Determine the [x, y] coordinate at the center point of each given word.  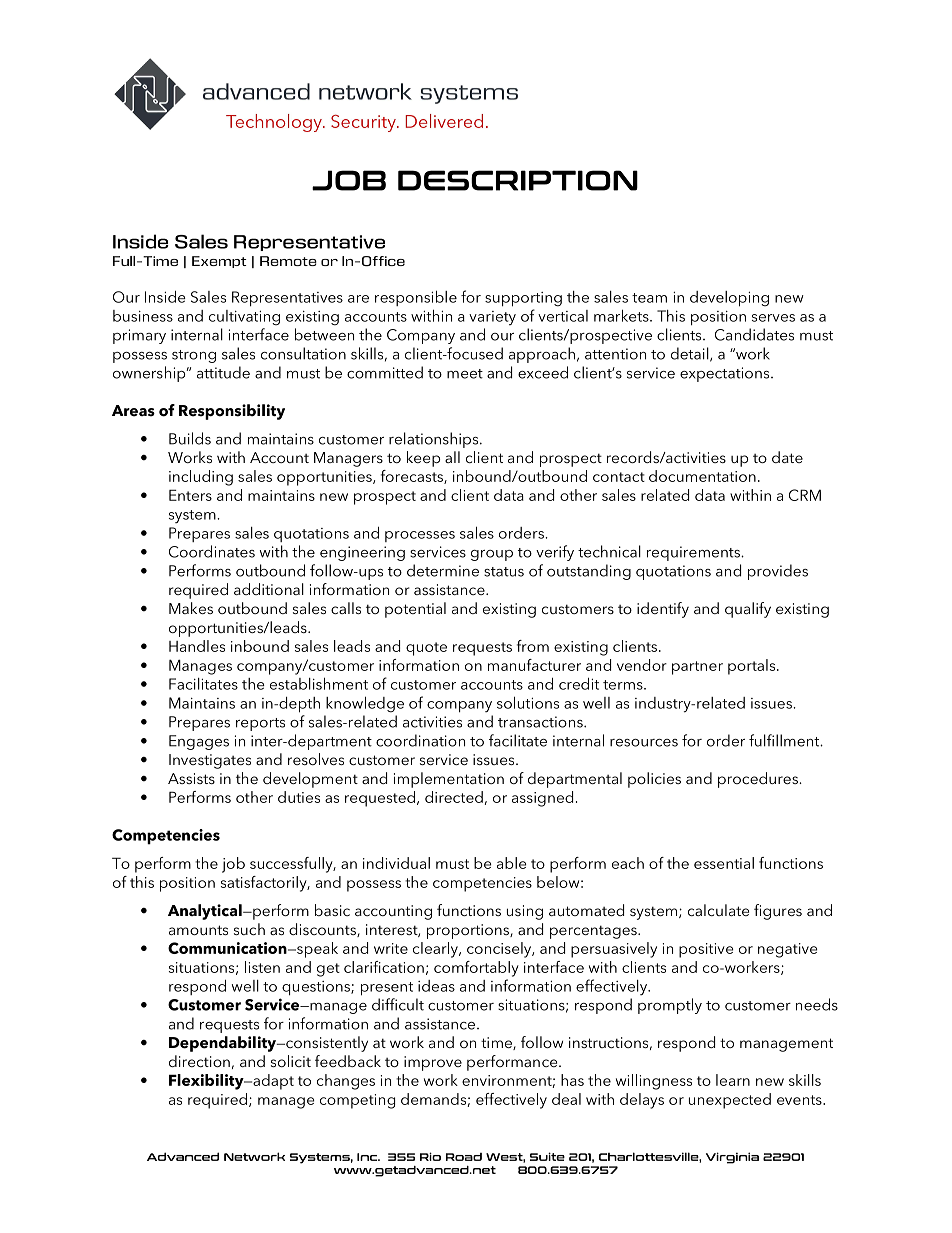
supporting [523, 299]
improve [433, 1063]
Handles [197, 646]
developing [729, 299]
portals [753, 667]
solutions [528, 702]
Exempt [219, 262]
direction [199, 1061]
